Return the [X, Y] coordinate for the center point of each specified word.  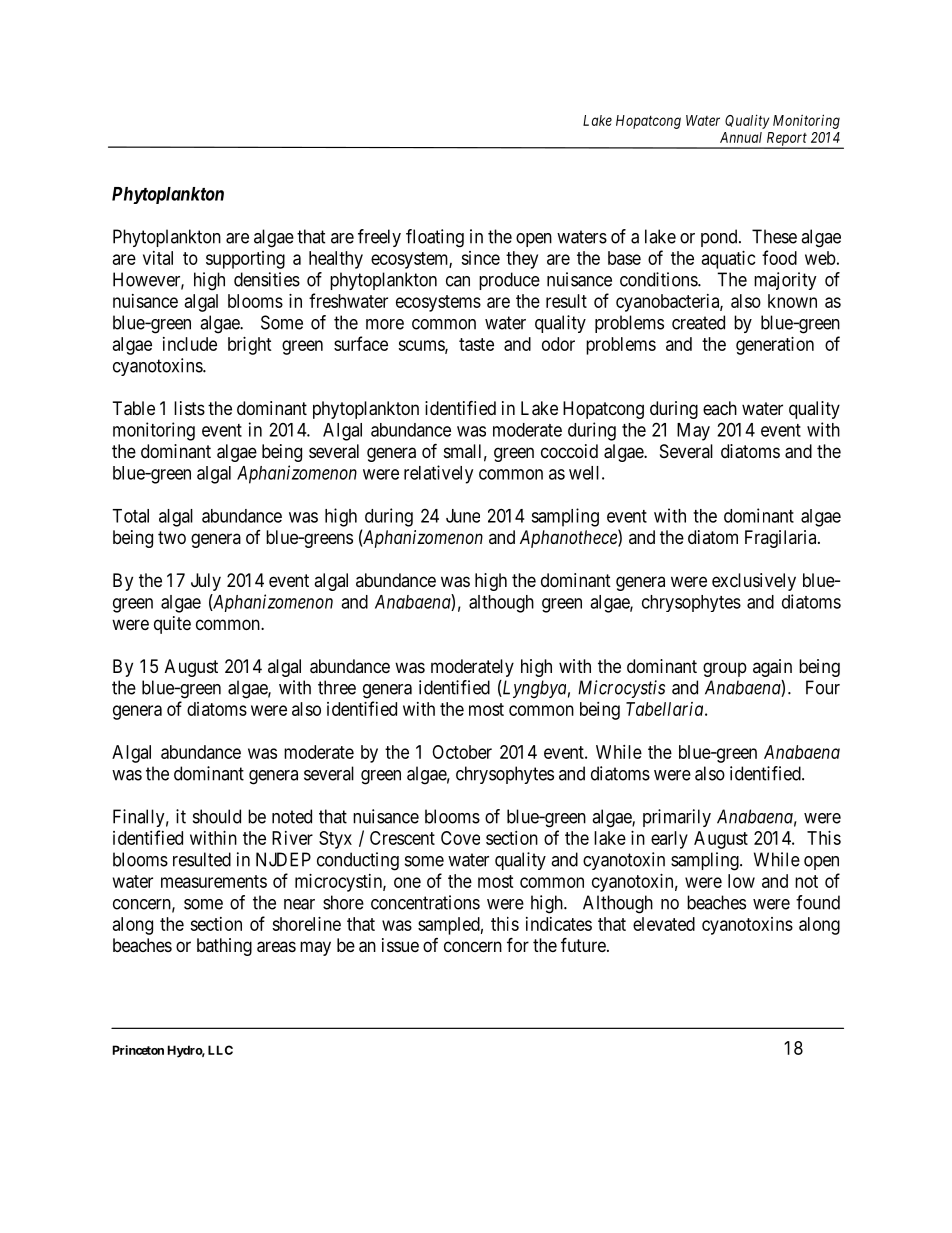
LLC [220, 1050]
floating [435, 238]
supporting [245, 260]
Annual [741, 137]
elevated [664, 924]
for [518, 944]
